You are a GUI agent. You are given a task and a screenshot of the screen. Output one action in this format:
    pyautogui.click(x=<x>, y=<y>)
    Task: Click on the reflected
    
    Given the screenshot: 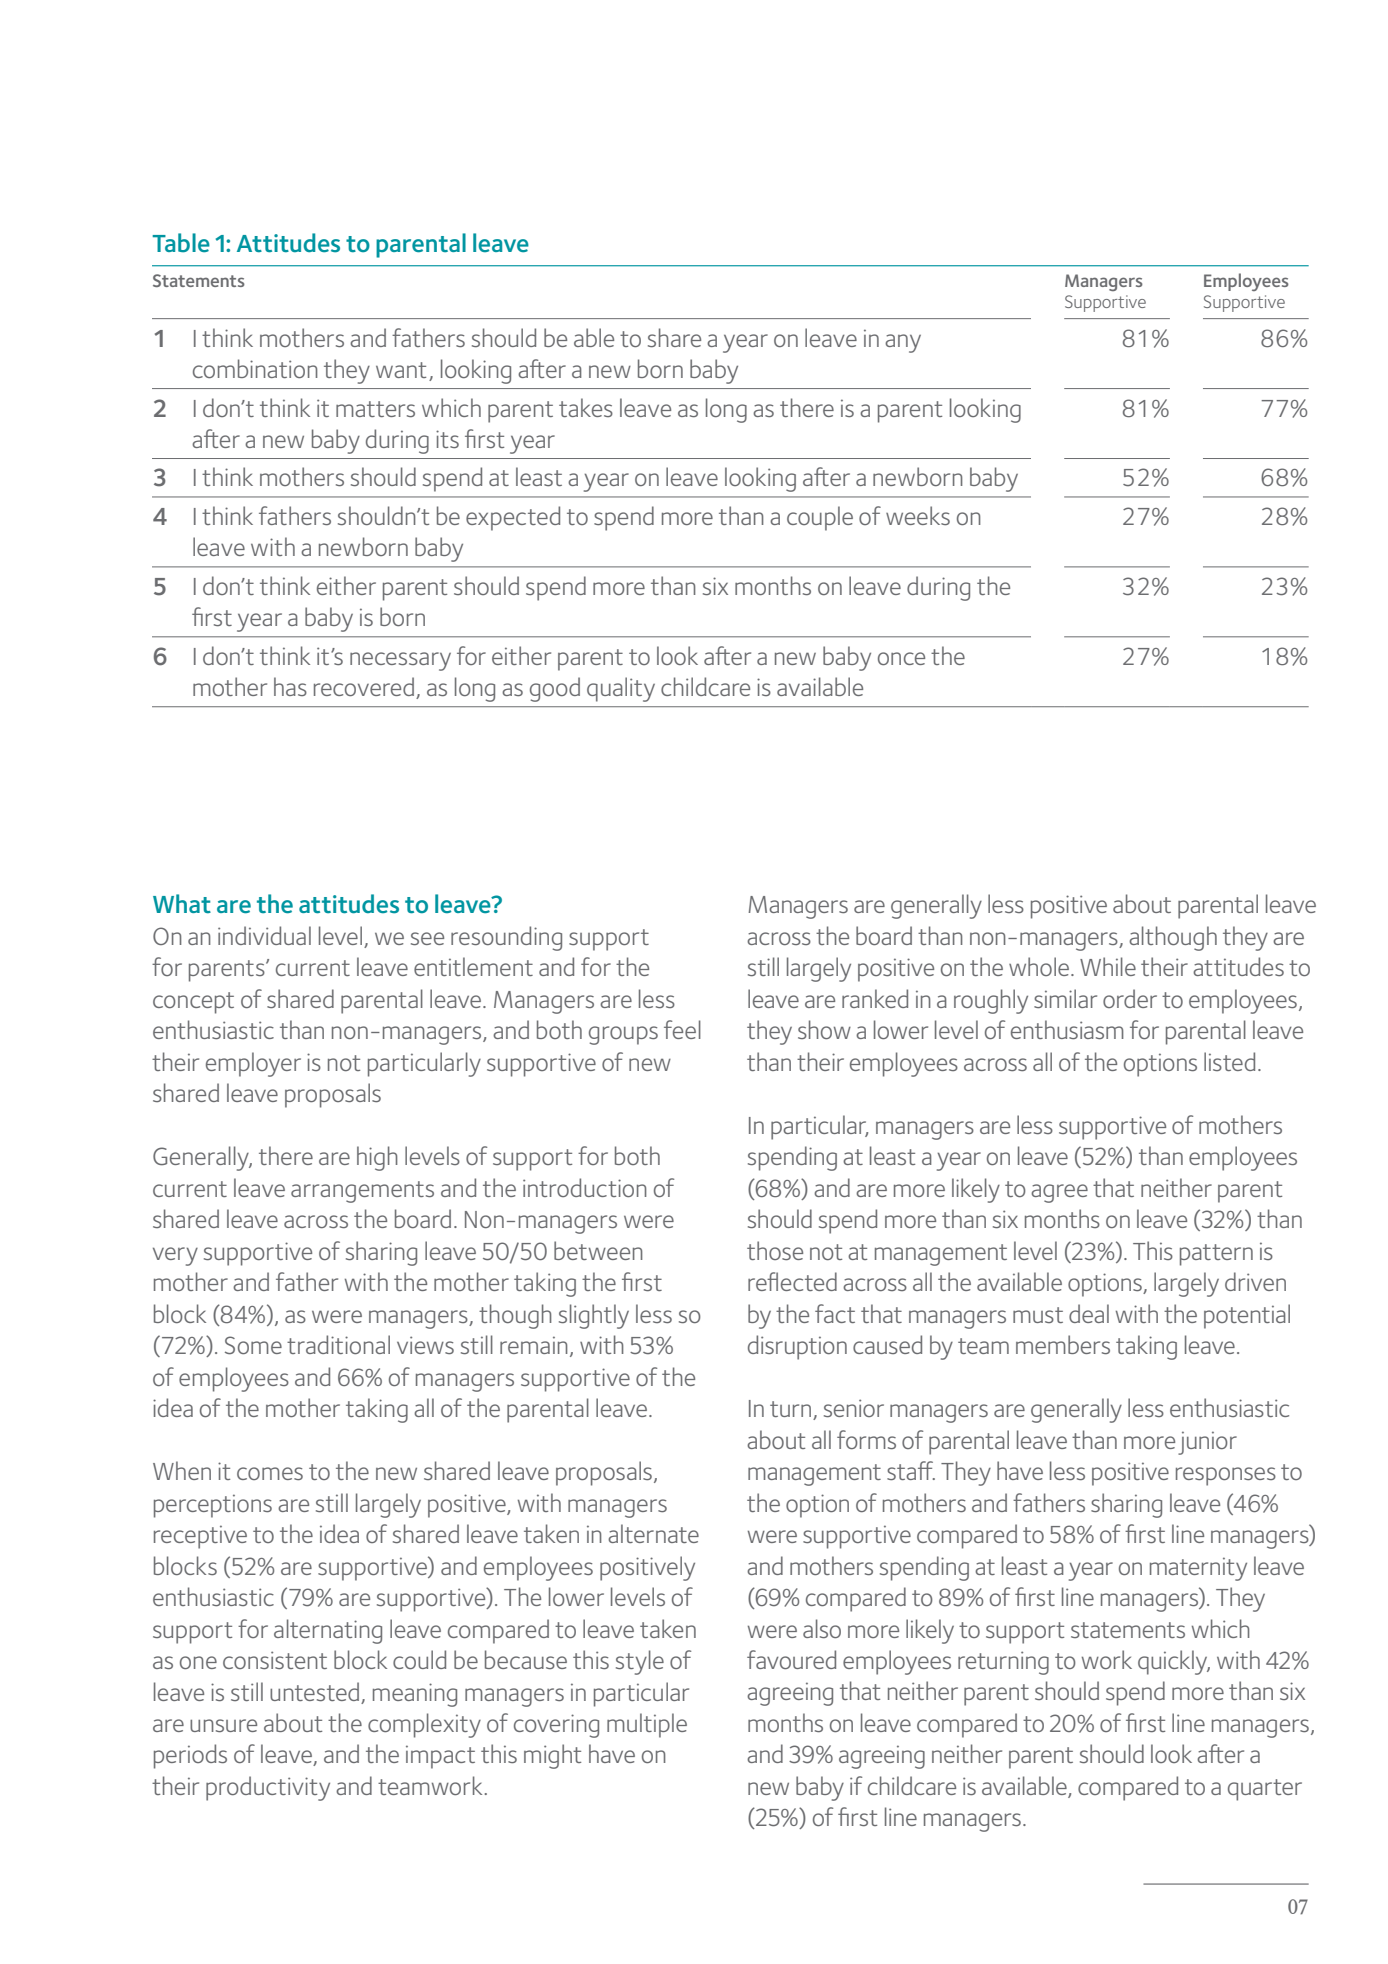 What is the action you would take?
    pyautogui.click(x=792, y=1281)
